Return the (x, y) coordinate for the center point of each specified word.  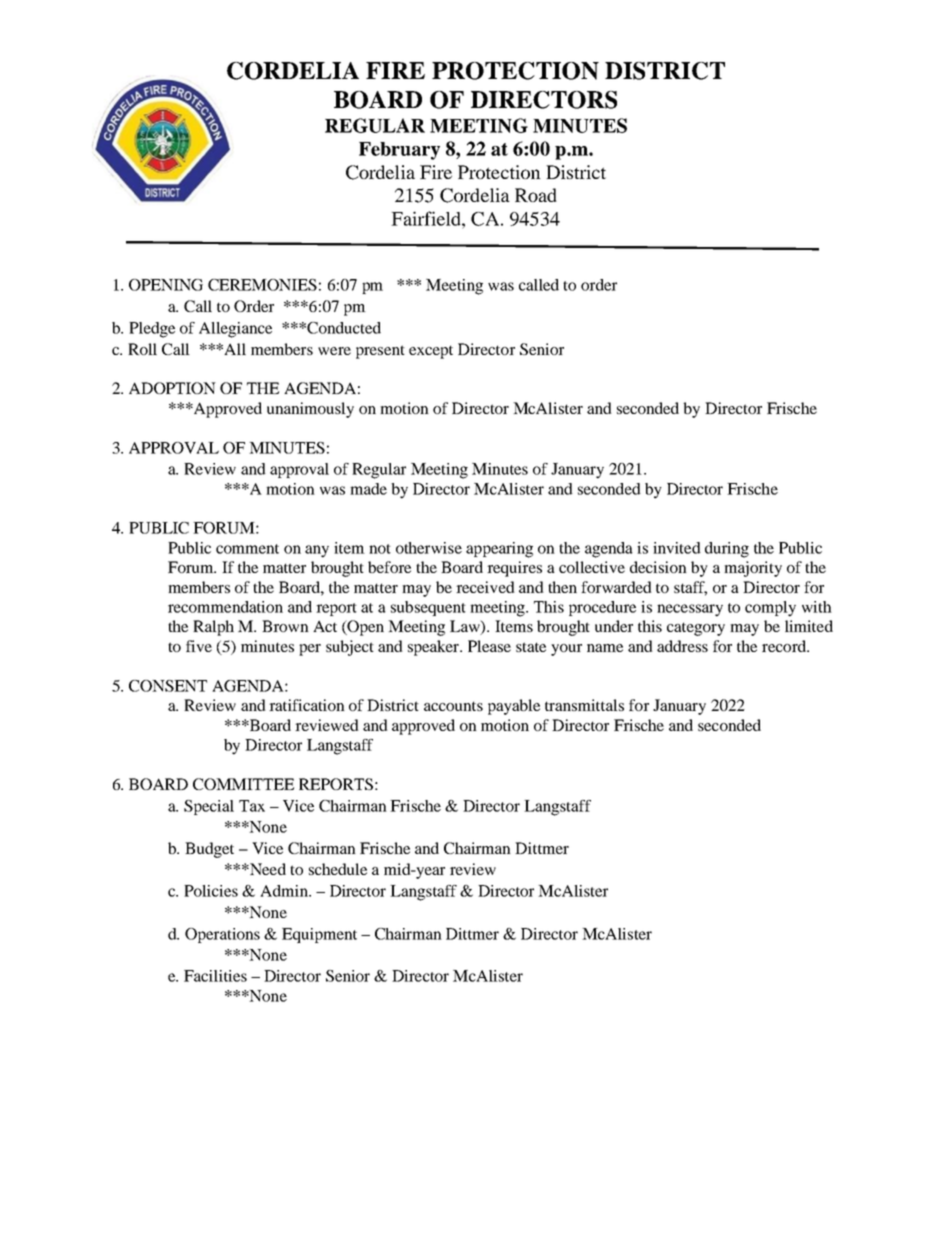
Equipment (319, 935)
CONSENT (168, 686)
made (368, 489)
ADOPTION (172, 388)
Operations (222, 935)
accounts (453, 706)
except (431, 352)
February (399, 151)
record (785, 646)
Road (536, 195)
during (727, 550)
